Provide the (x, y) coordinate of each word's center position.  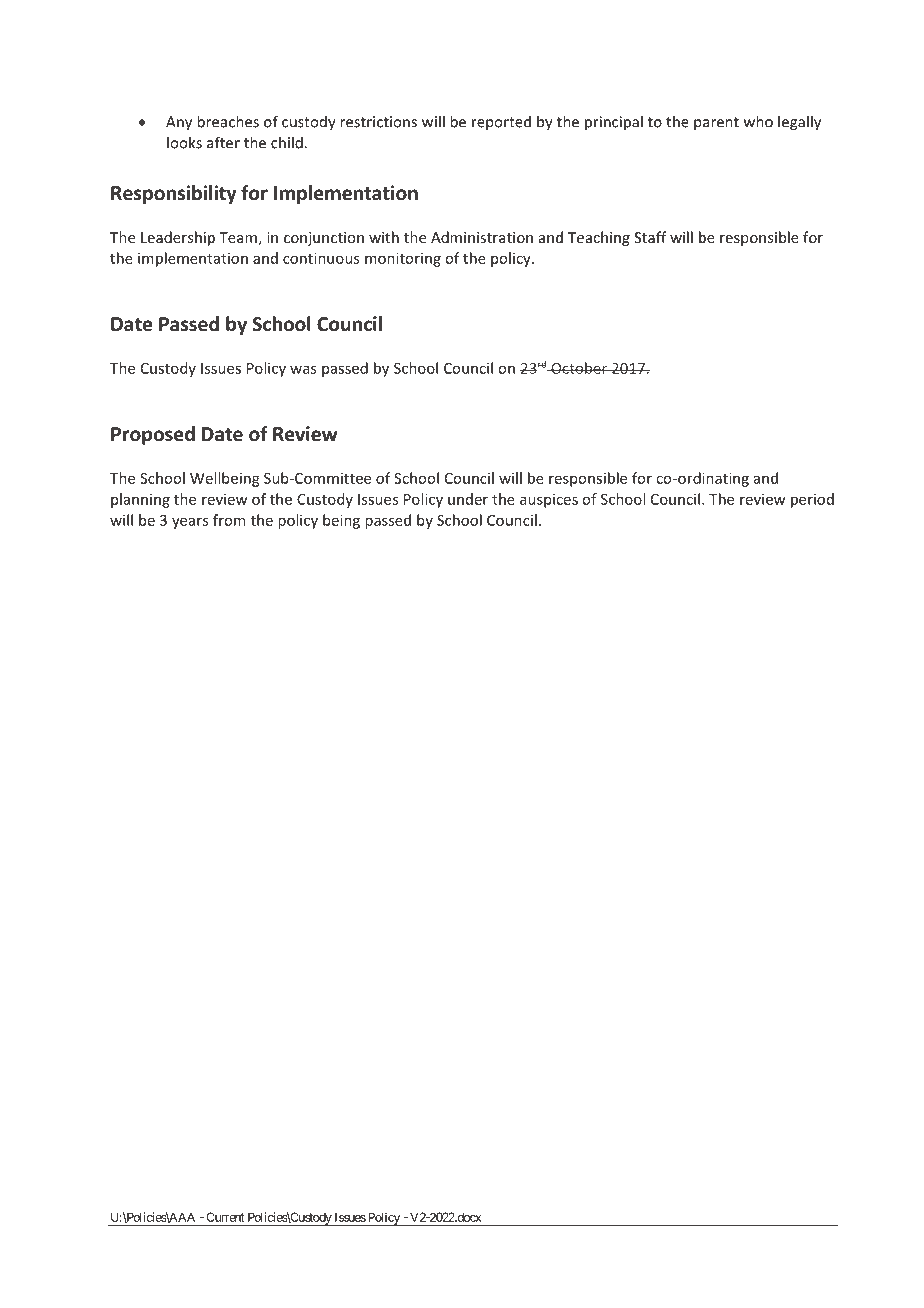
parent (716, 124)
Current (225, 1217)
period (812, 500)
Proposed (153, 435)
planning (140, 500)
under (468, 499)
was (303, 369)
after (223, 142)
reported (501, 123)
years (190, 523)
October (579, 368)
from (229, 520)
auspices (549, 500)
